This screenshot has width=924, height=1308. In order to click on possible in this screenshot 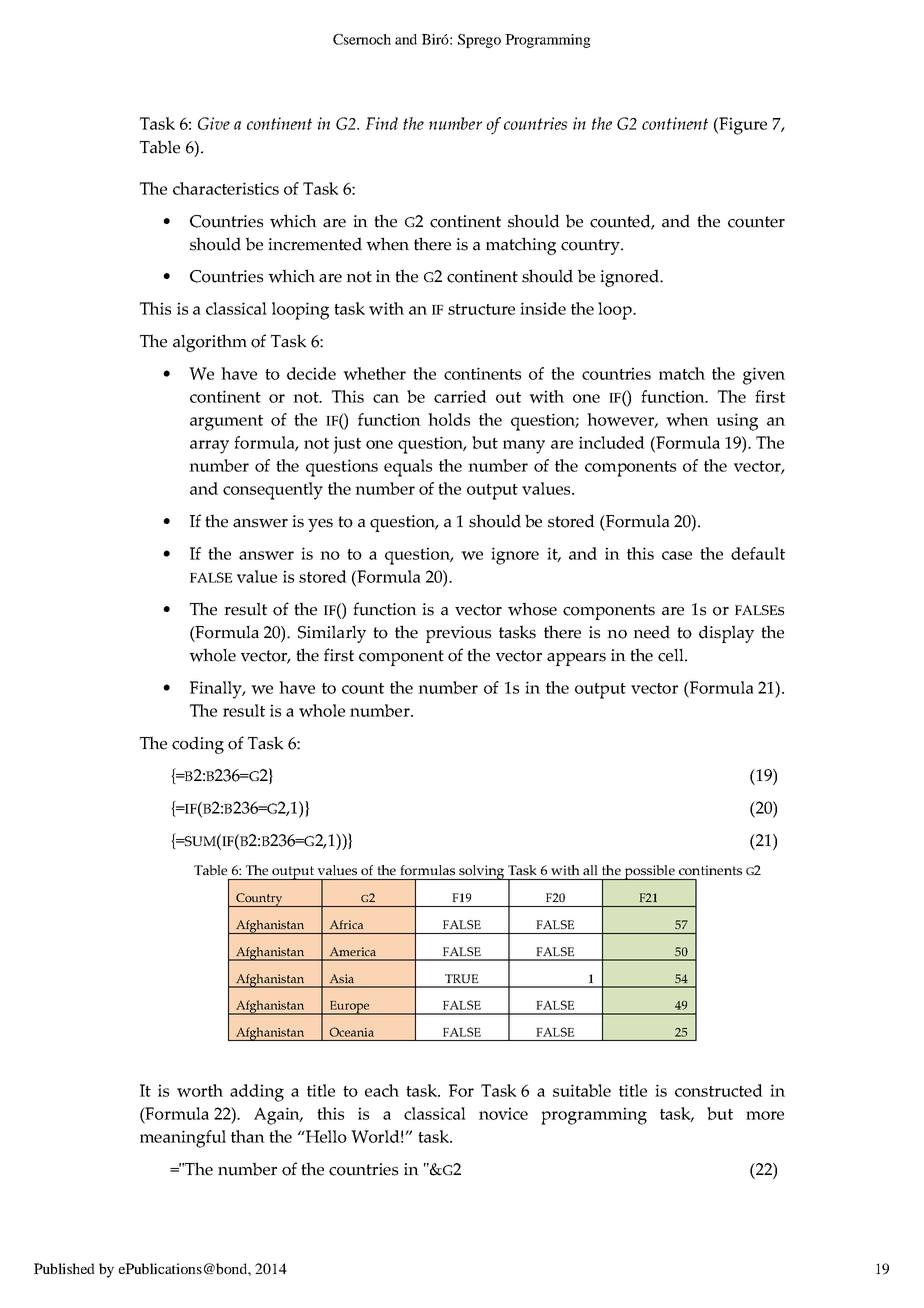, I will do `click(649, 872)`.
